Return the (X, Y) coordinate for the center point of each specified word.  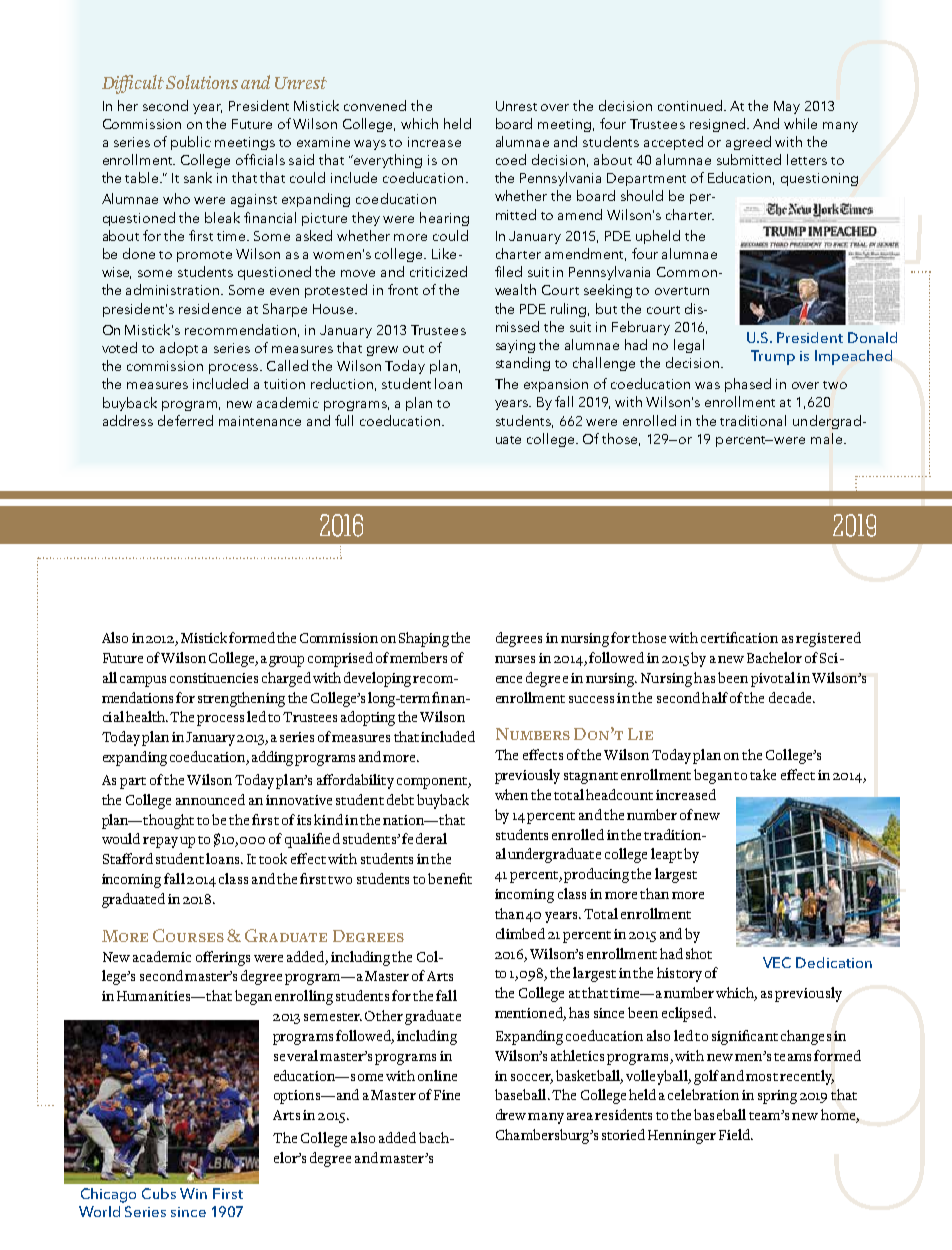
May (787, 107)
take (763, 774)
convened (375, 105)
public (191, 143)
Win (193, 1193)
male (826, 438)
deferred (185, 420)
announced (210, 799)
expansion (556, 385)
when (511, 794)
